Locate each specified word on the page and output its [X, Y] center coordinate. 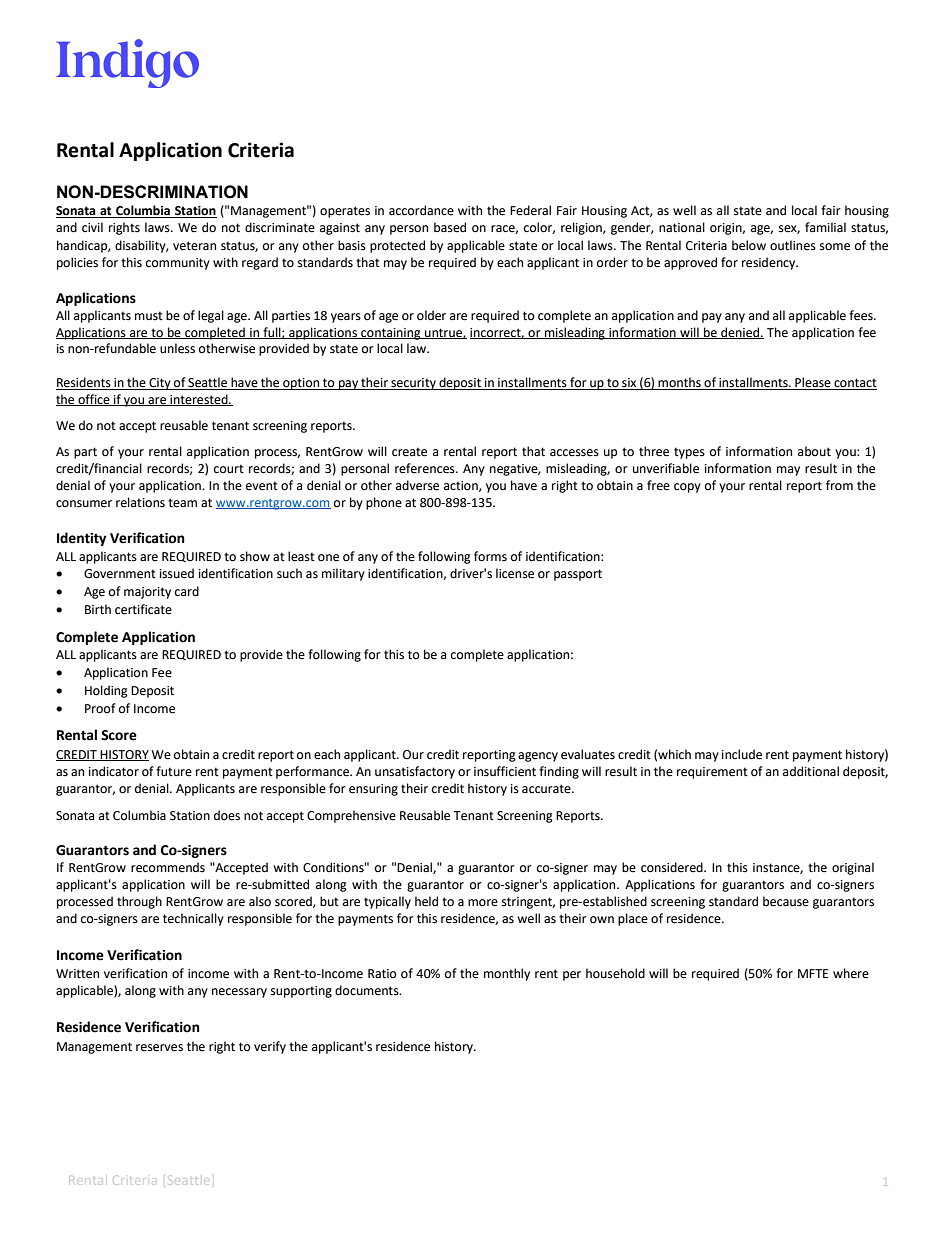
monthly [507, 974]
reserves [159, 1048]
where [851, 973]
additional [811, 771]
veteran [194, 246]
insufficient [505, 771]
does [227, 815]
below [749, 245]
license [515, 573]
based [450, 227]
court [229, 469]
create [409, 452]
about [814, 451]
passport [578, 575]
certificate [143, 609]
